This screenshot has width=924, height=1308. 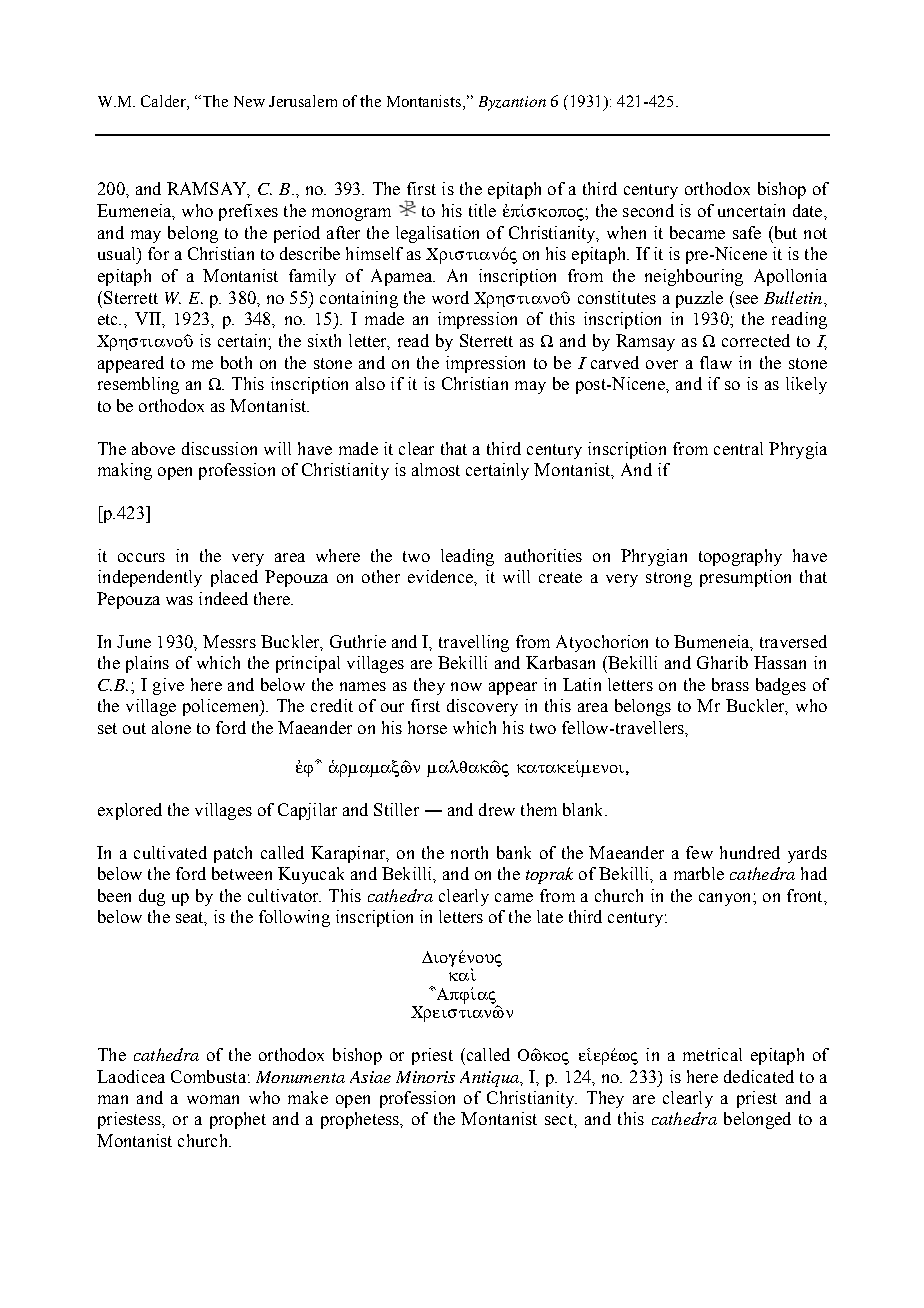 What do you see at coordinates (750, 852) in the screenshot?
I see `hundred` at bounding box center [750, 852].
